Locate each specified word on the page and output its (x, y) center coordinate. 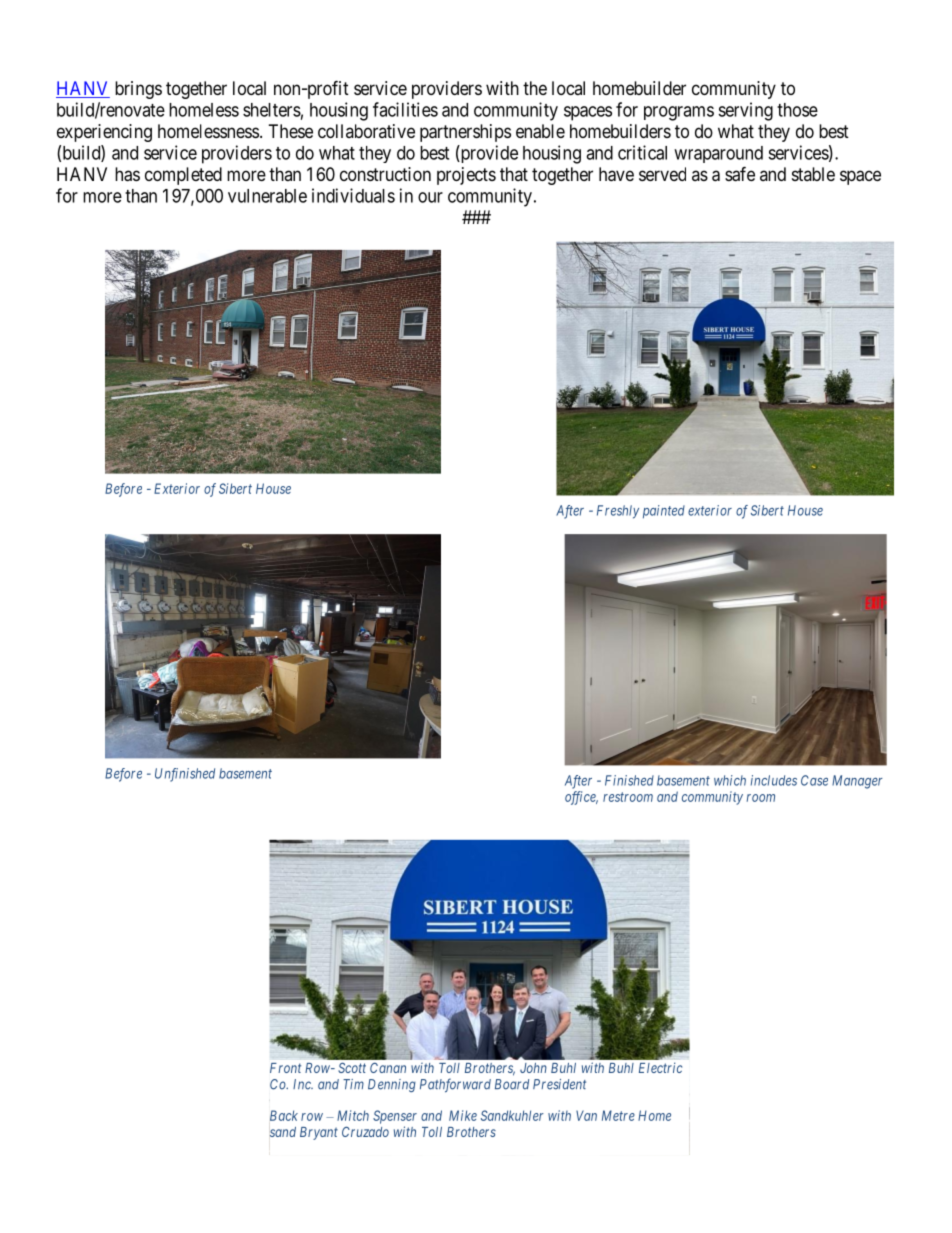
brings (138, 90)
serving (745, 111)
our (430, 197)
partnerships (465, 133)
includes (774, 780)
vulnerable (267, 196)
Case (814, 780)
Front (285, 1068)
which (730, 780)
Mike (463, 1115)
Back (284, 1115)
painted (664, 512)
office (581, 798)
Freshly (618, 512)
